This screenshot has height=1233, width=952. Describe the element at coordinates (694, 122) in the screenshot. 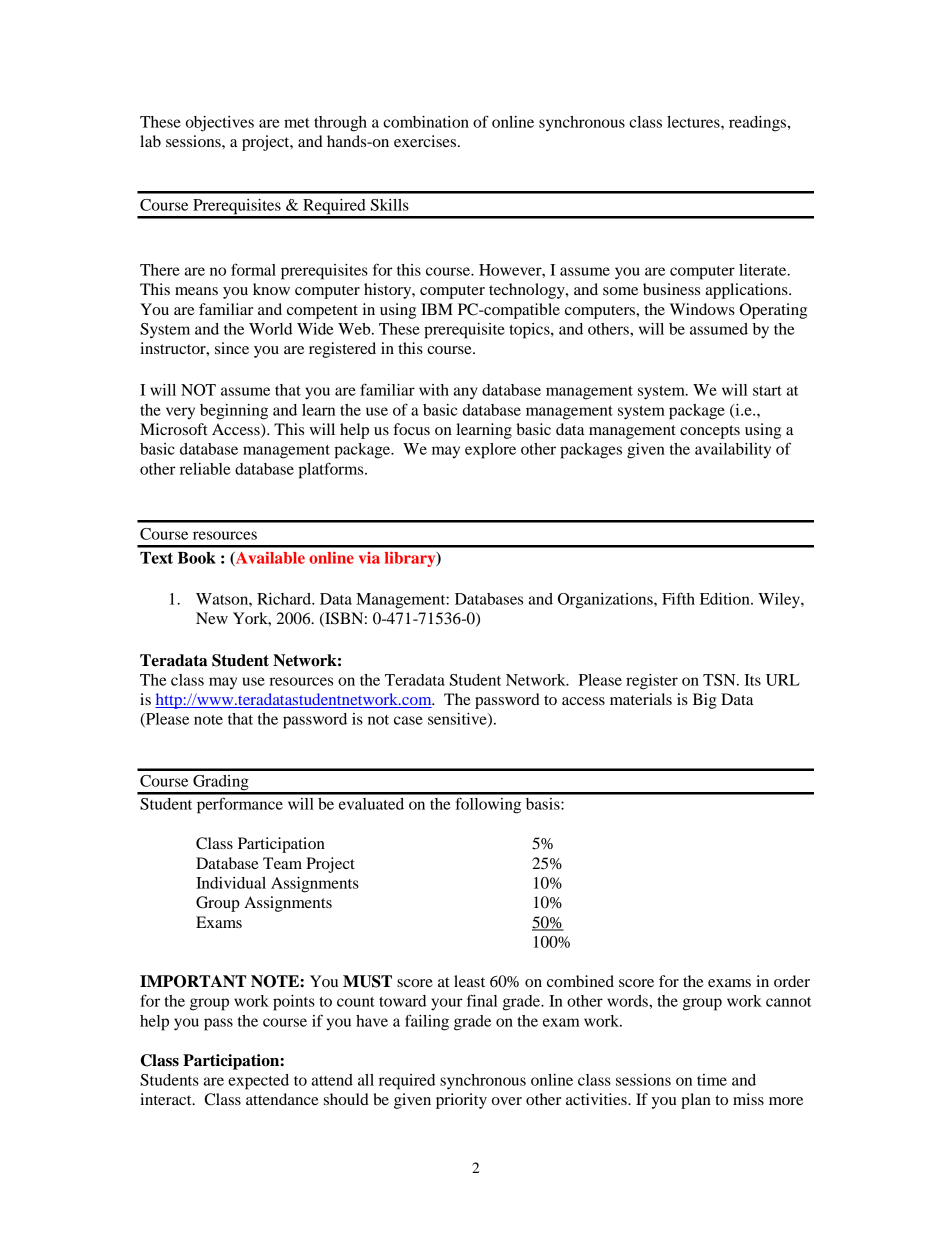

I see `lectures` at that location.
